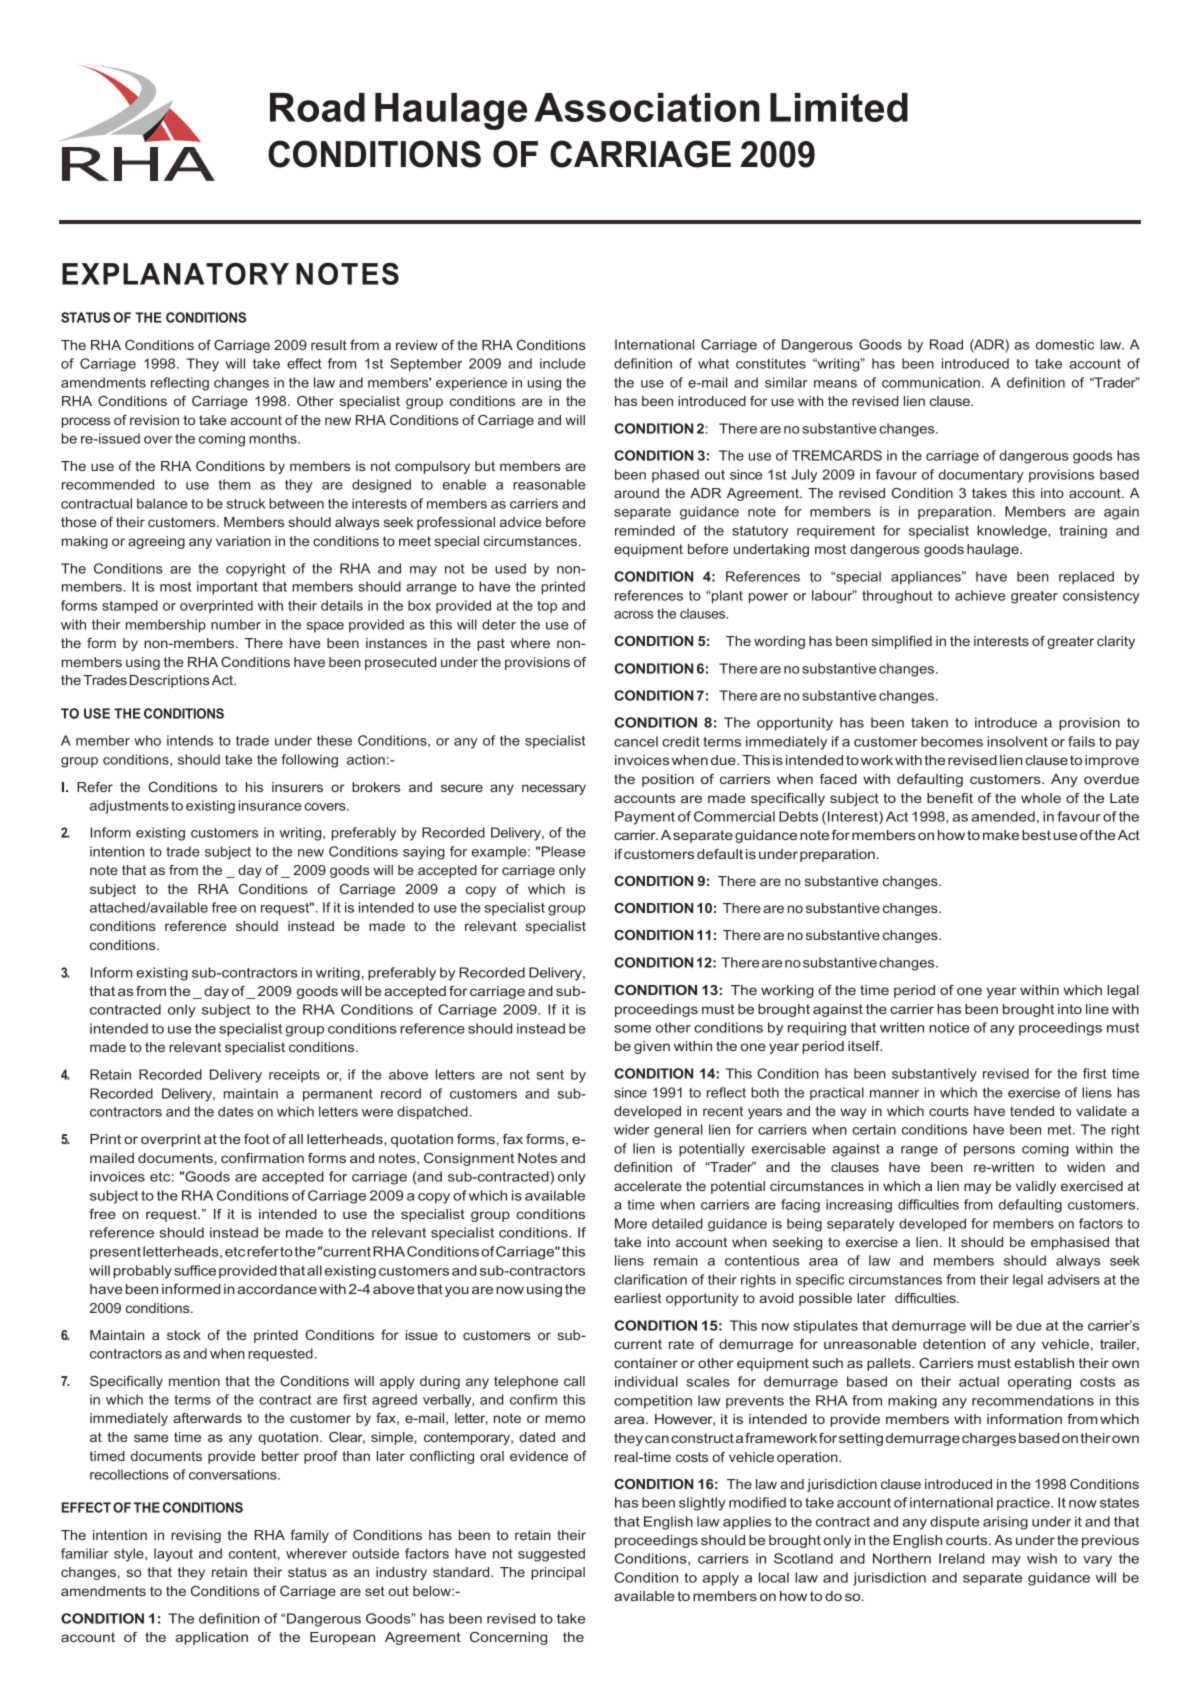 This image has width=1196, height=1691. What do you see at coordinates (236, 624) in the image?
I see `number` at bounding box center [236, 624].
